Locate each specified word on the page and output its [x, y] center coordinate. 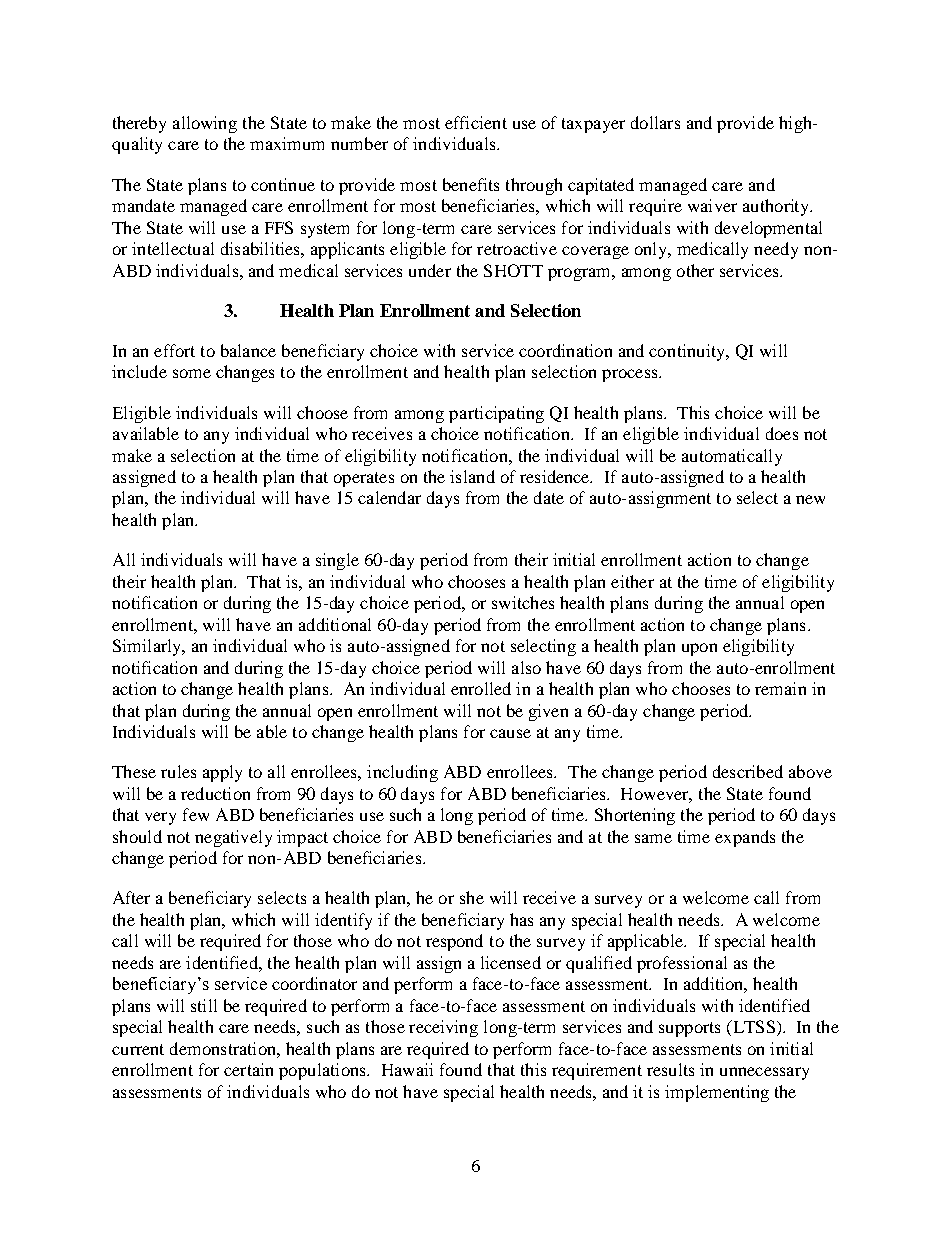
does [782, 433]
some [192, 373]
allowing [205, 124]
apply [222, 773]
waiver [712, 205]
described [748, 771]
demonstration [224, 1048]
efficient [476, 122]
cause [510, 733]
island [472, 476]
